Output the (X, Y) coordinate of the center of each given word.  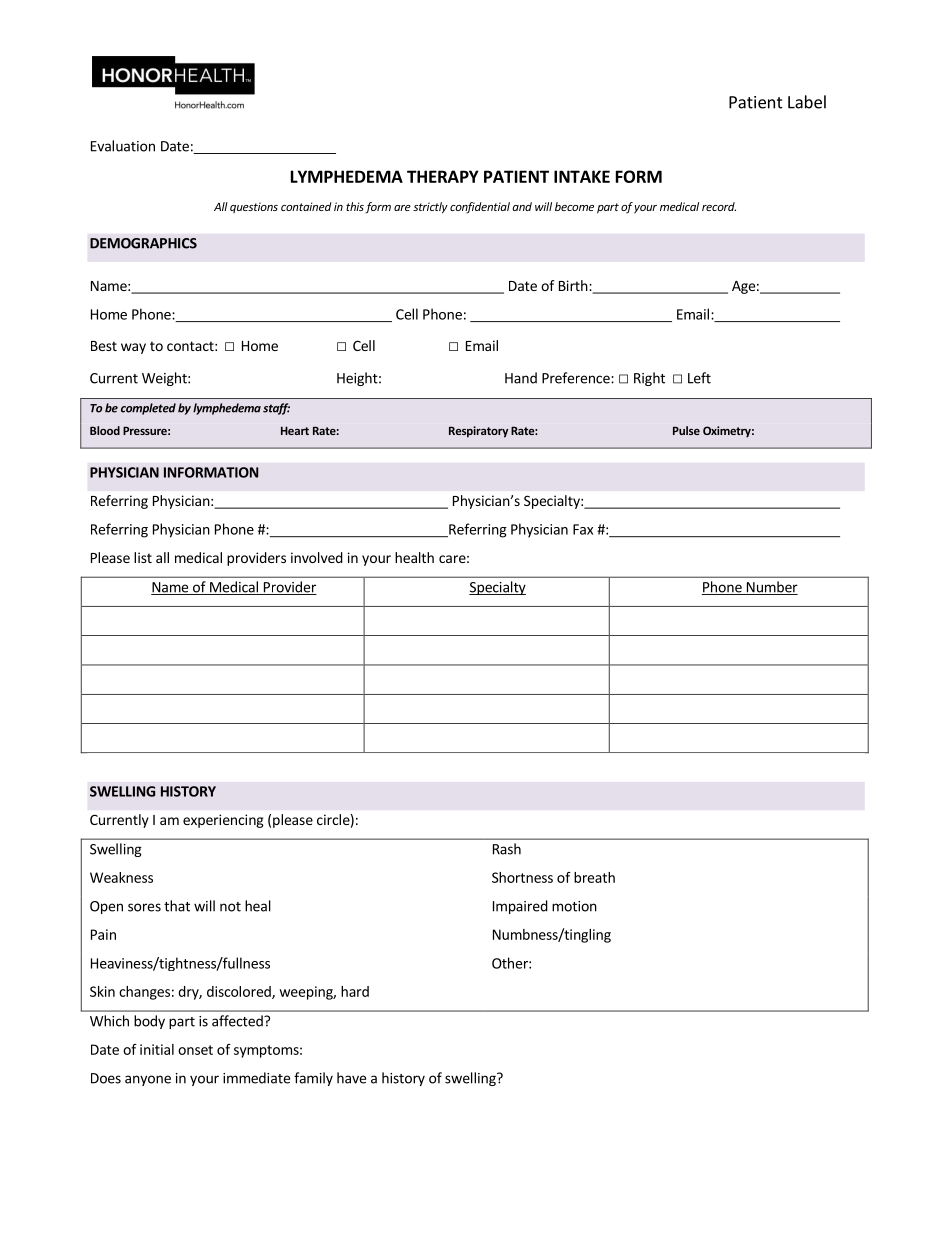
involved (317, 557)
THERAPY (443, 176)
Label (807, 102)
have (351, 1078)
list (143, 557)
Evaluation (123, 146)
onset (195, 1050)
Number (771, 588)
